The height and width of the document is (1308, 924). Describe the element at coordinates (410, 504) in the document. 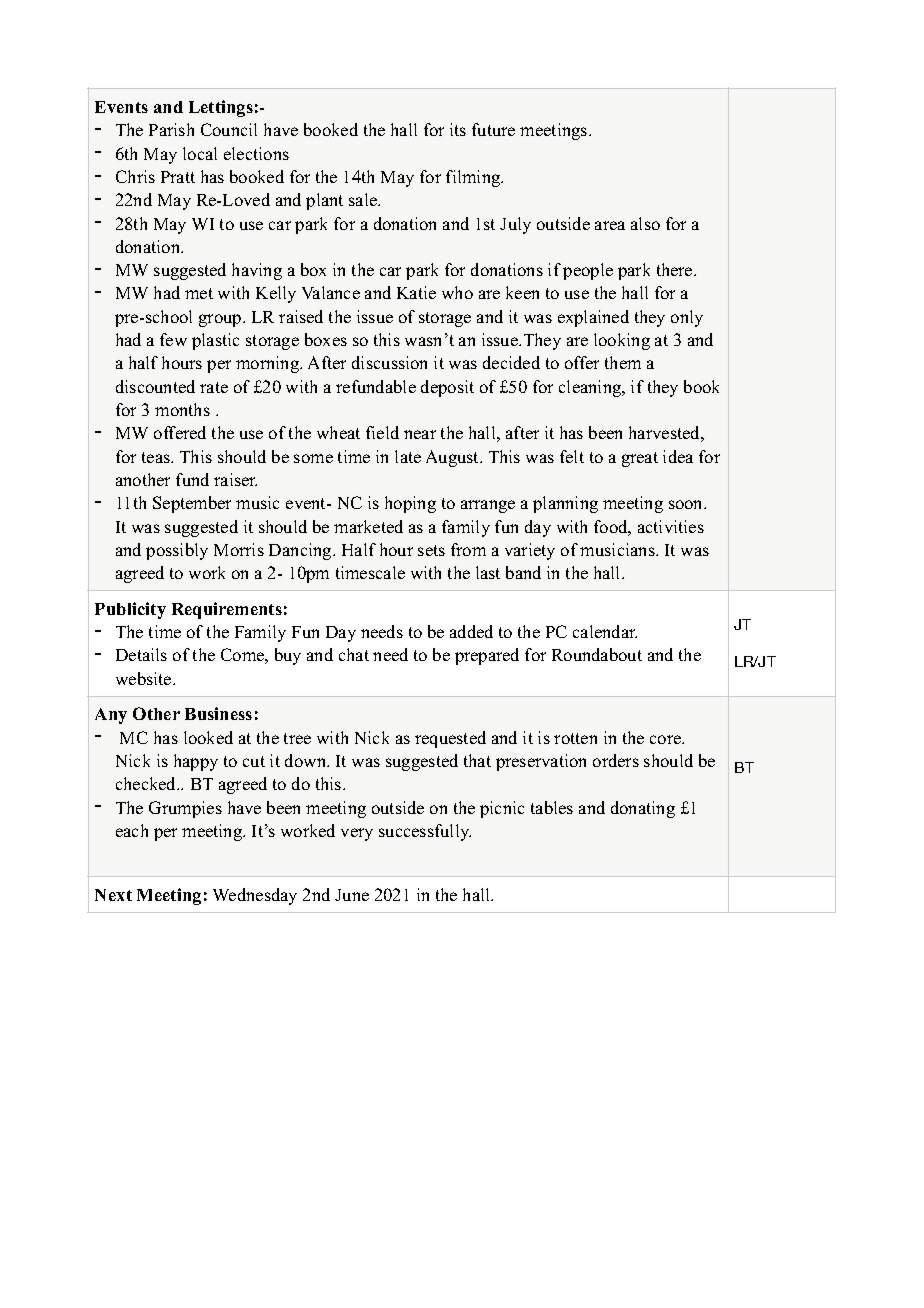

I see `hoping` at that location.
